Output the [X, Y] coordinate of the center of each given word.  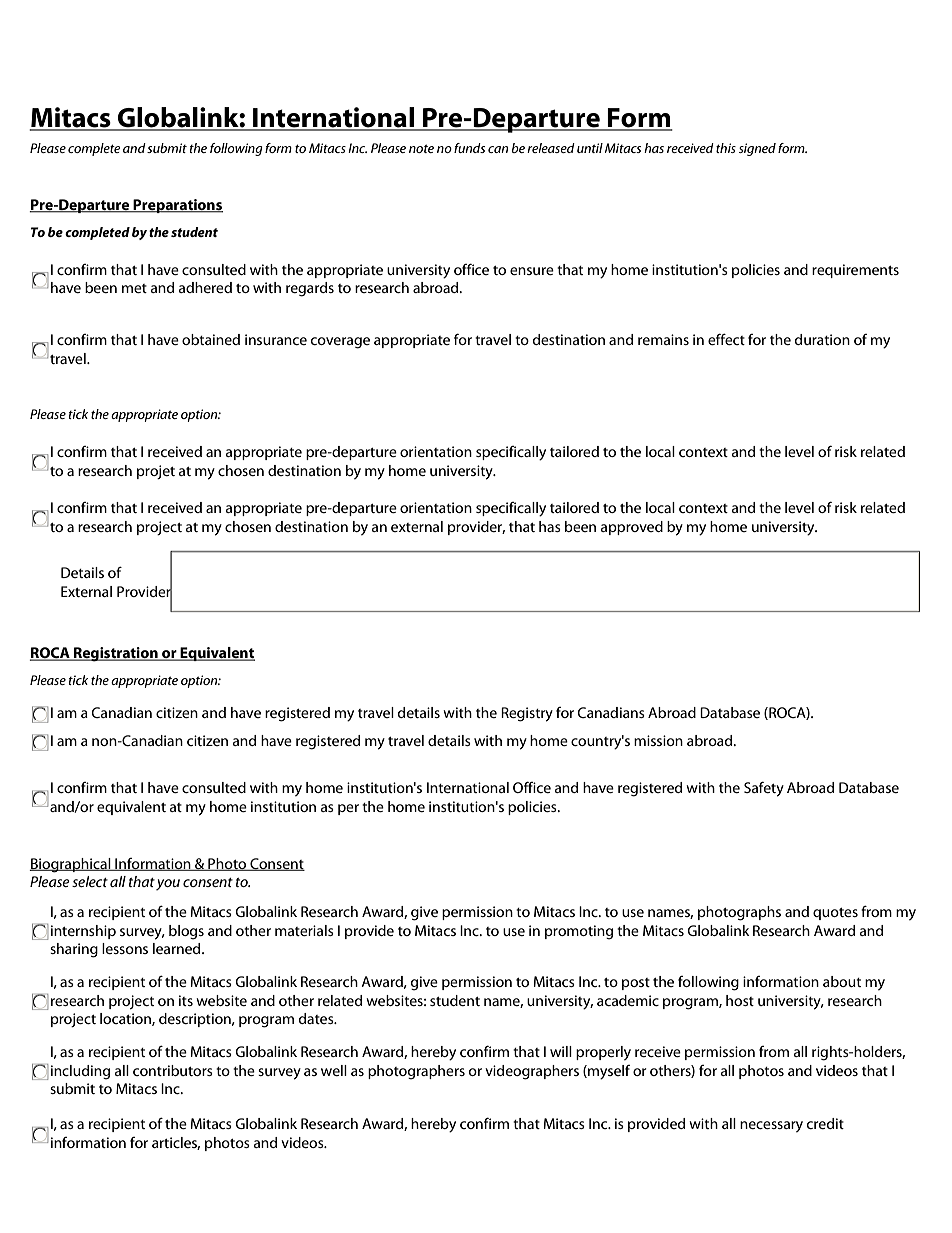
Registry [527, 714]
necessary [771, 1126]
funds [469, 148]
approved [632, 528]
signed [757, 149]
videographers [532, 1072]
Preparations [177, 206]
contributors [173, 1070]
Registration [116, 654]
